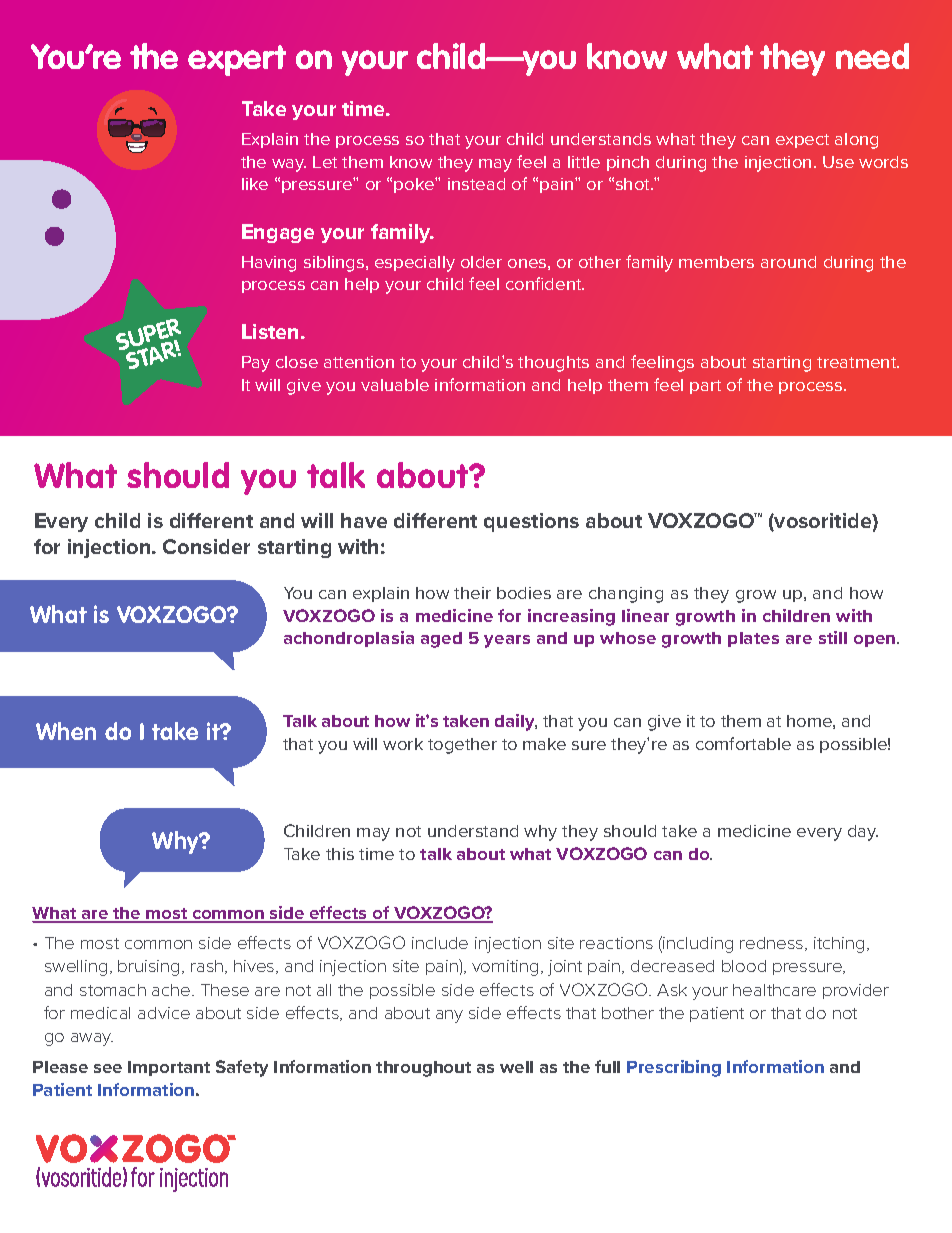  I want to click on day, so click(863, 833).
